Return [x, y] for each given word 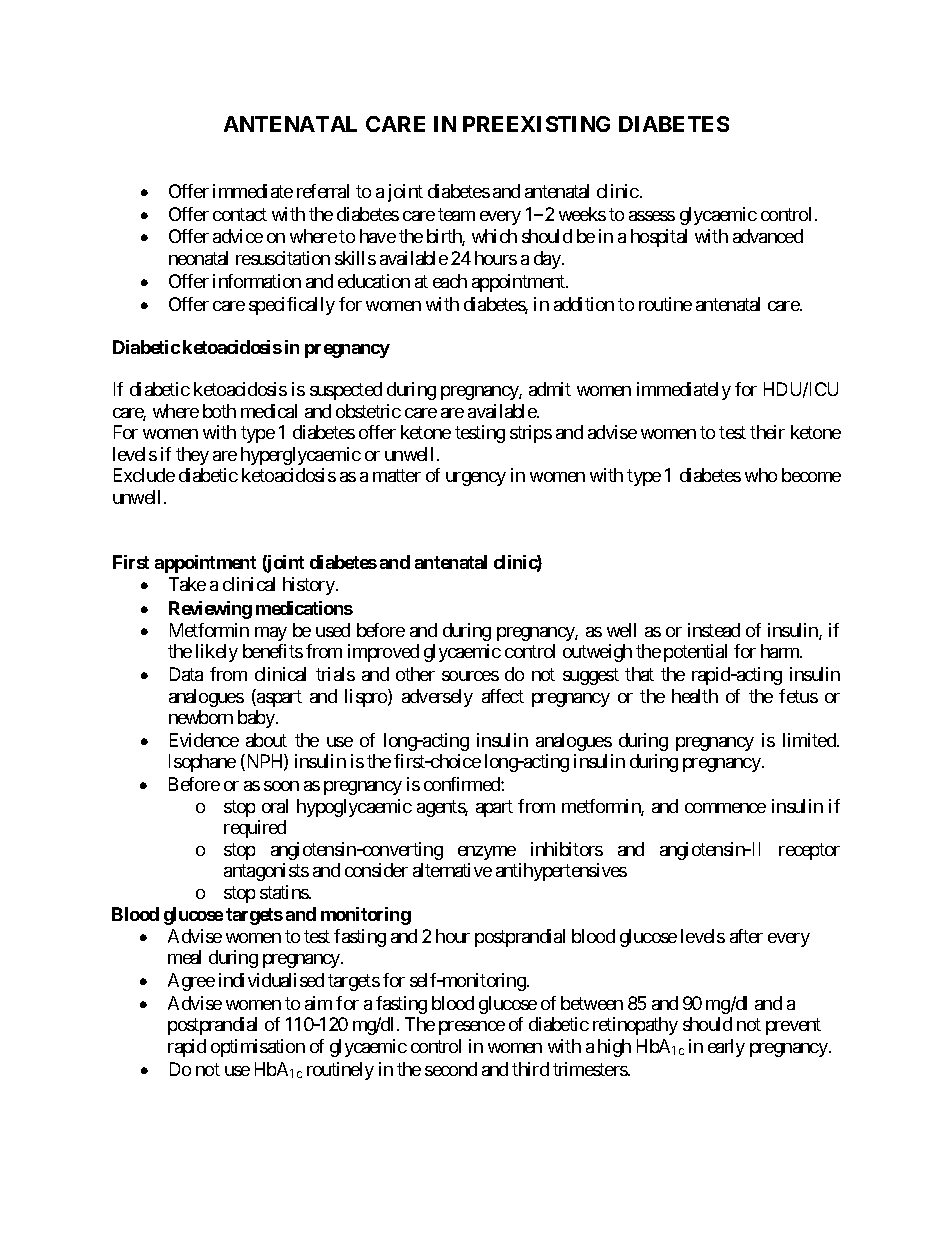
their [767, 432]
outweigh [597, 653]
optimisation [258, 1048]
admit [550, 389]
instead [714, 630]
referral [323, 191]
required [255, 829]
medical [269, 411]
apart [494, 808]
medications [304, 608]
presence [472, 1028]
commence [725, 808]
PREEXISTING [536, 124]
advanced [768, 236]
